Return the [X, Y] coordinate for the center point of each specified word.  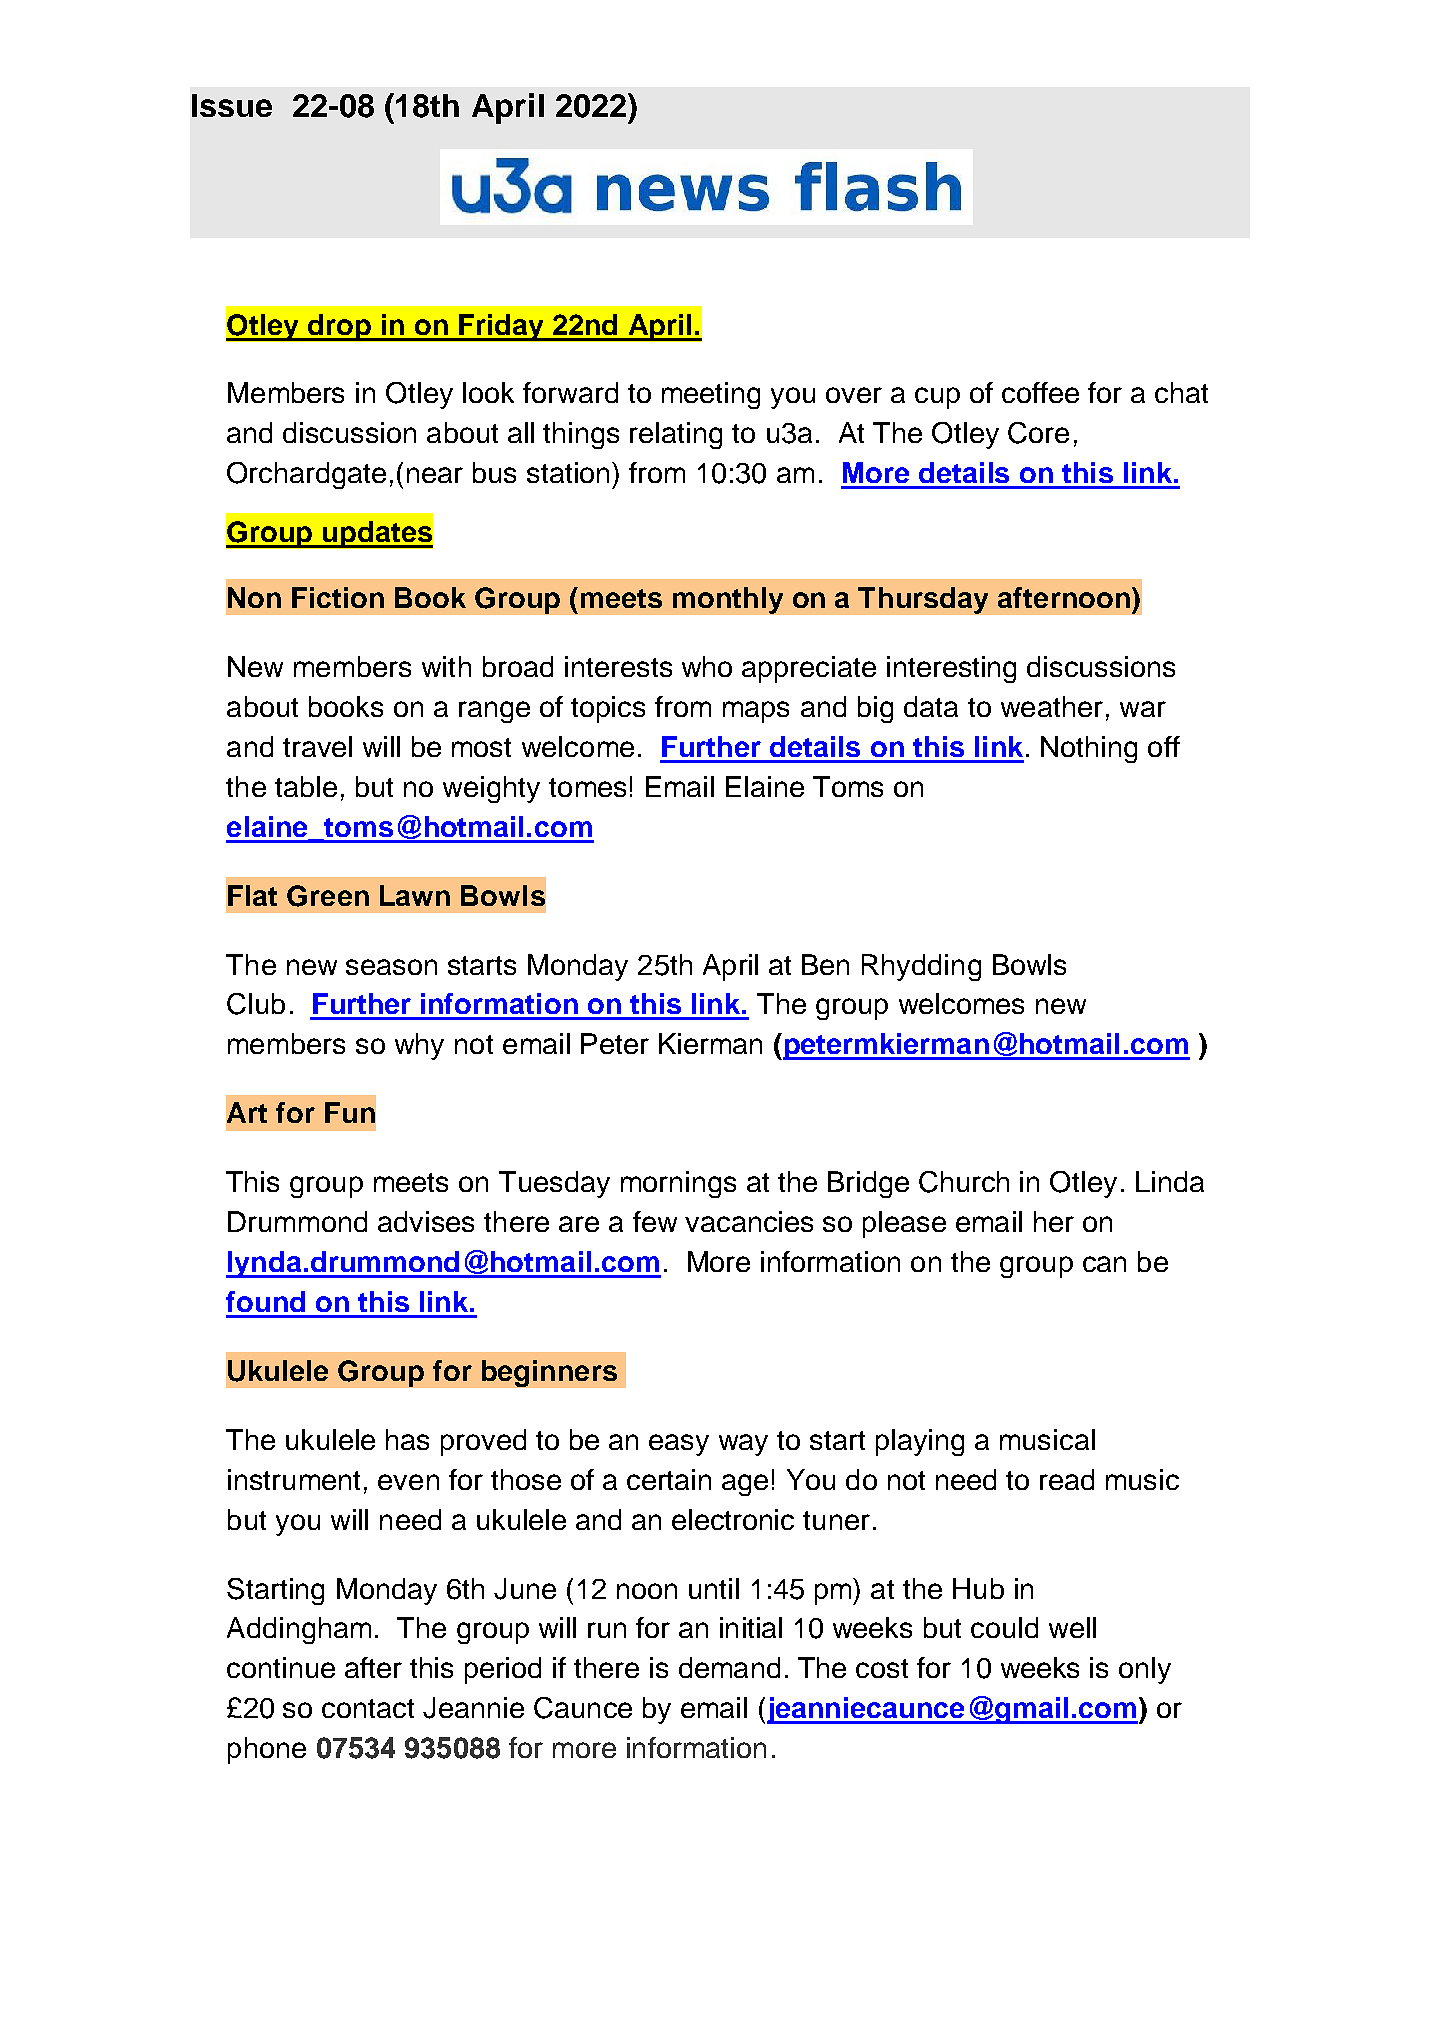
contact [368, 1708]
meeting [711, 395]
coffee [1040, 392]
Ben [825, 964]
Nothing [1089, 749]
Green [328, 896]
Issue [232, 105]
